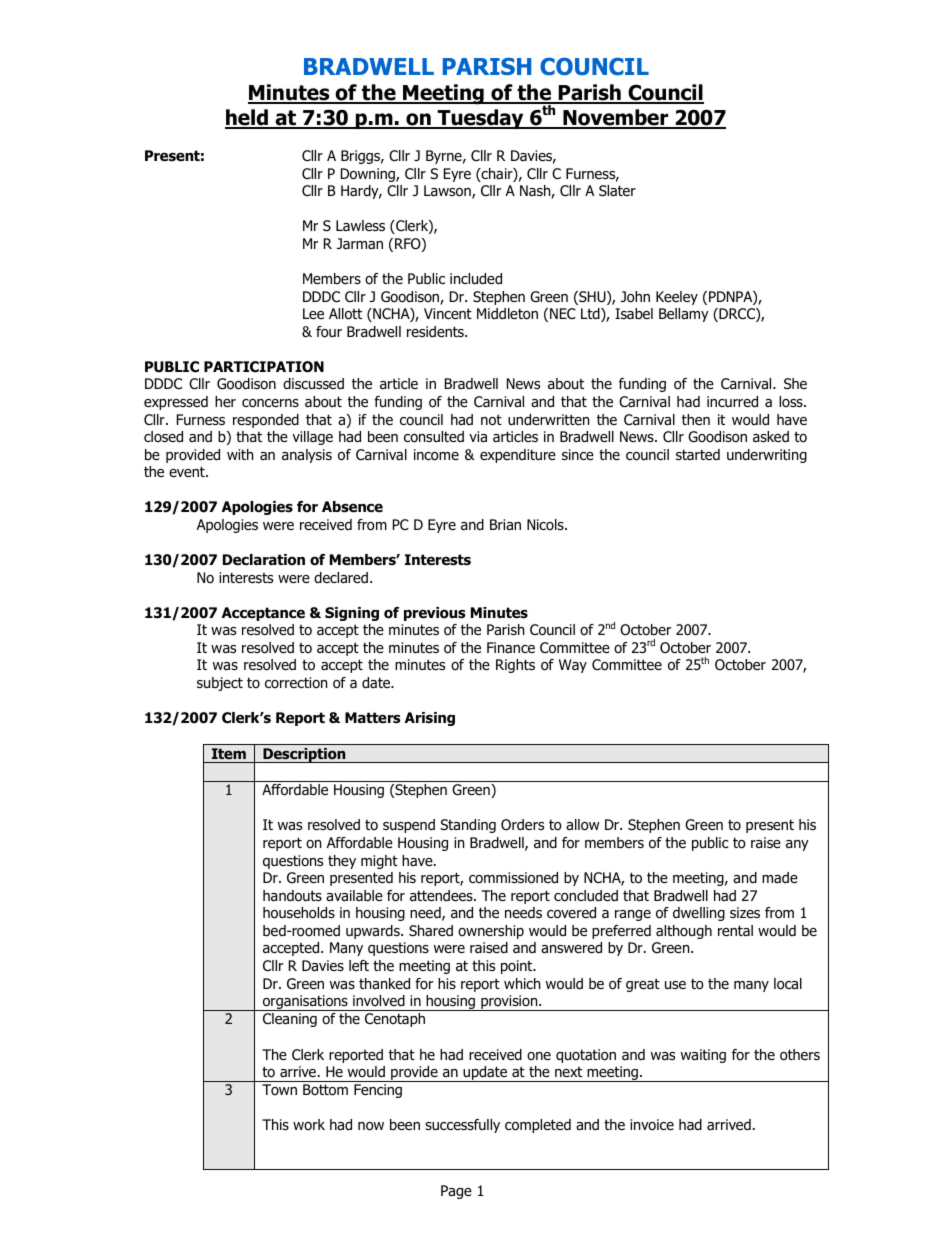 Image resolution: width=952 pixels, height=1233 pixels. What do you see at coordinates (247, 118) in the image?
I see `held` at bounding box center [247, 118].
